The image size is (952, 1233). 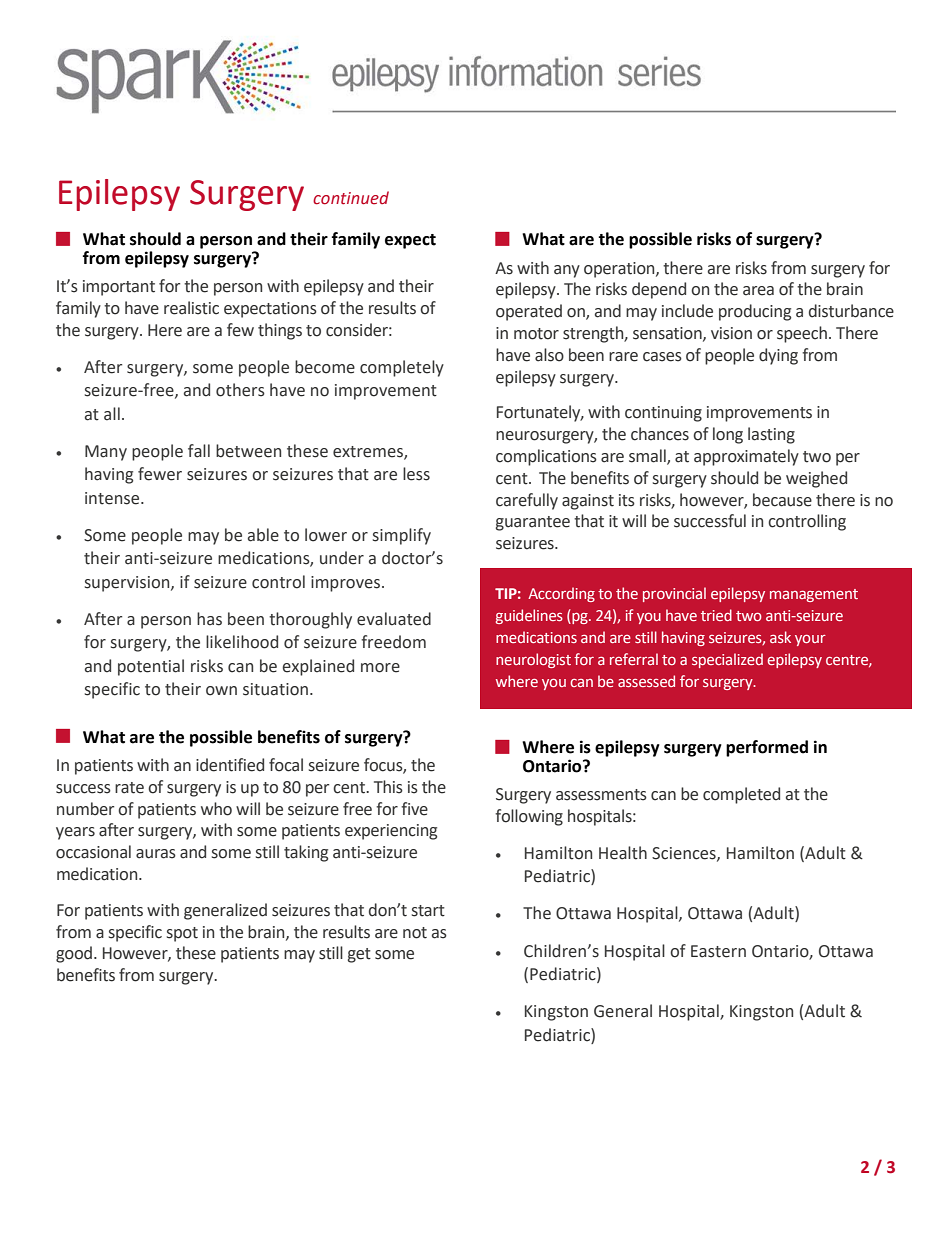 I want to click on spot, so click(x=182, y=934).
